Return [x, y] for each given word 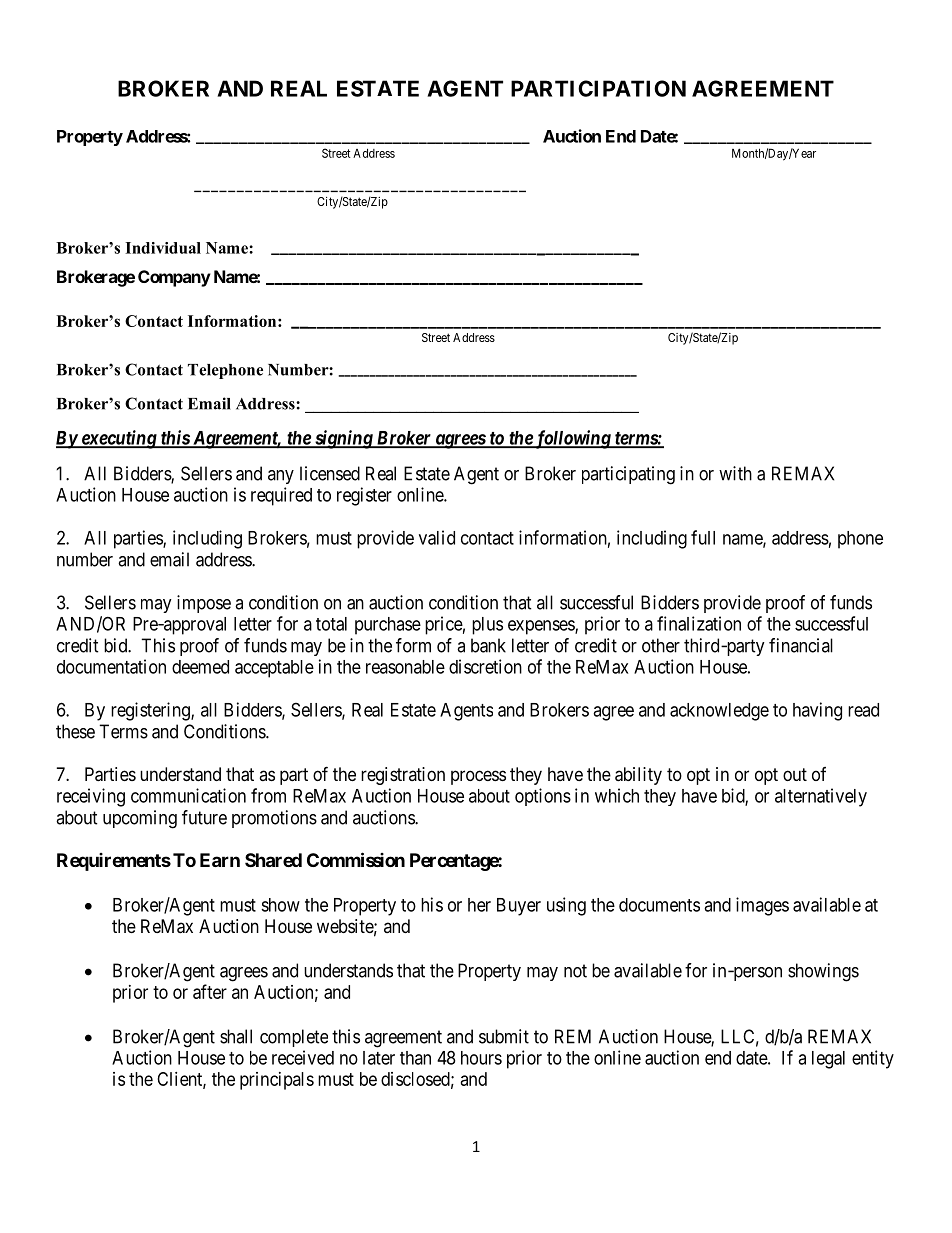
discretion [485, 666]
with [735, 473]
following [572, 439]
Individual [163, 248]
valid [437, 537]
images [762, 906]
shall [236, 1036]
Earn [220, 860]
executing [118, 439]
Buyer [519, 907]
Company [174, 278]
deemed [200, 667]
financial [801, 645]
